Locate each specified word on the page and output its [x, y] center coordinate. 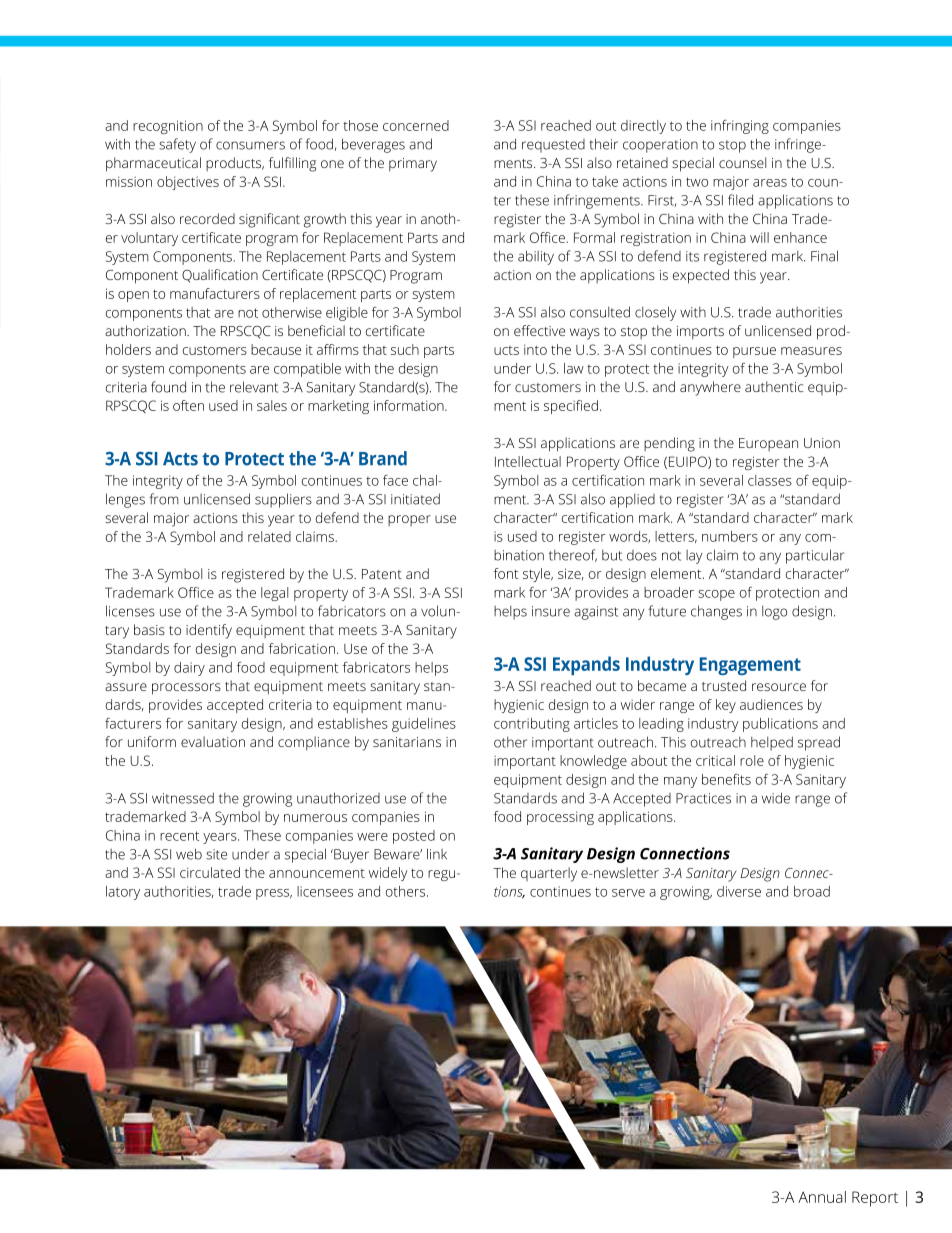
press [274, 894]
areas [770, 183]
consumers [250, 145]
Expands [586, 665]
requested [553, 146]
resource [779, 687]
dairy [189, 669]
